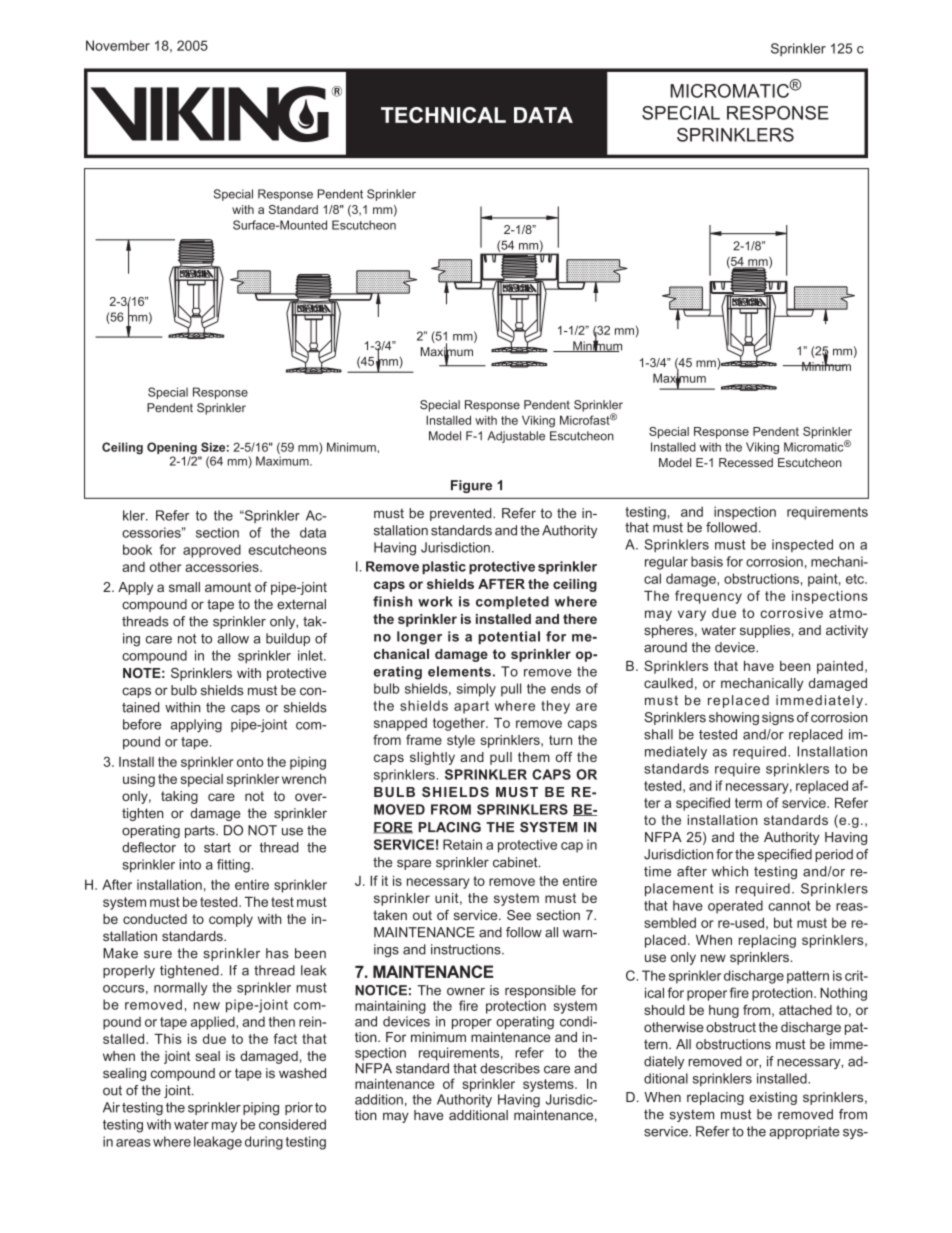 The width and height of the image is (952, 1233). I want to click on during, so click(264, 1143).
